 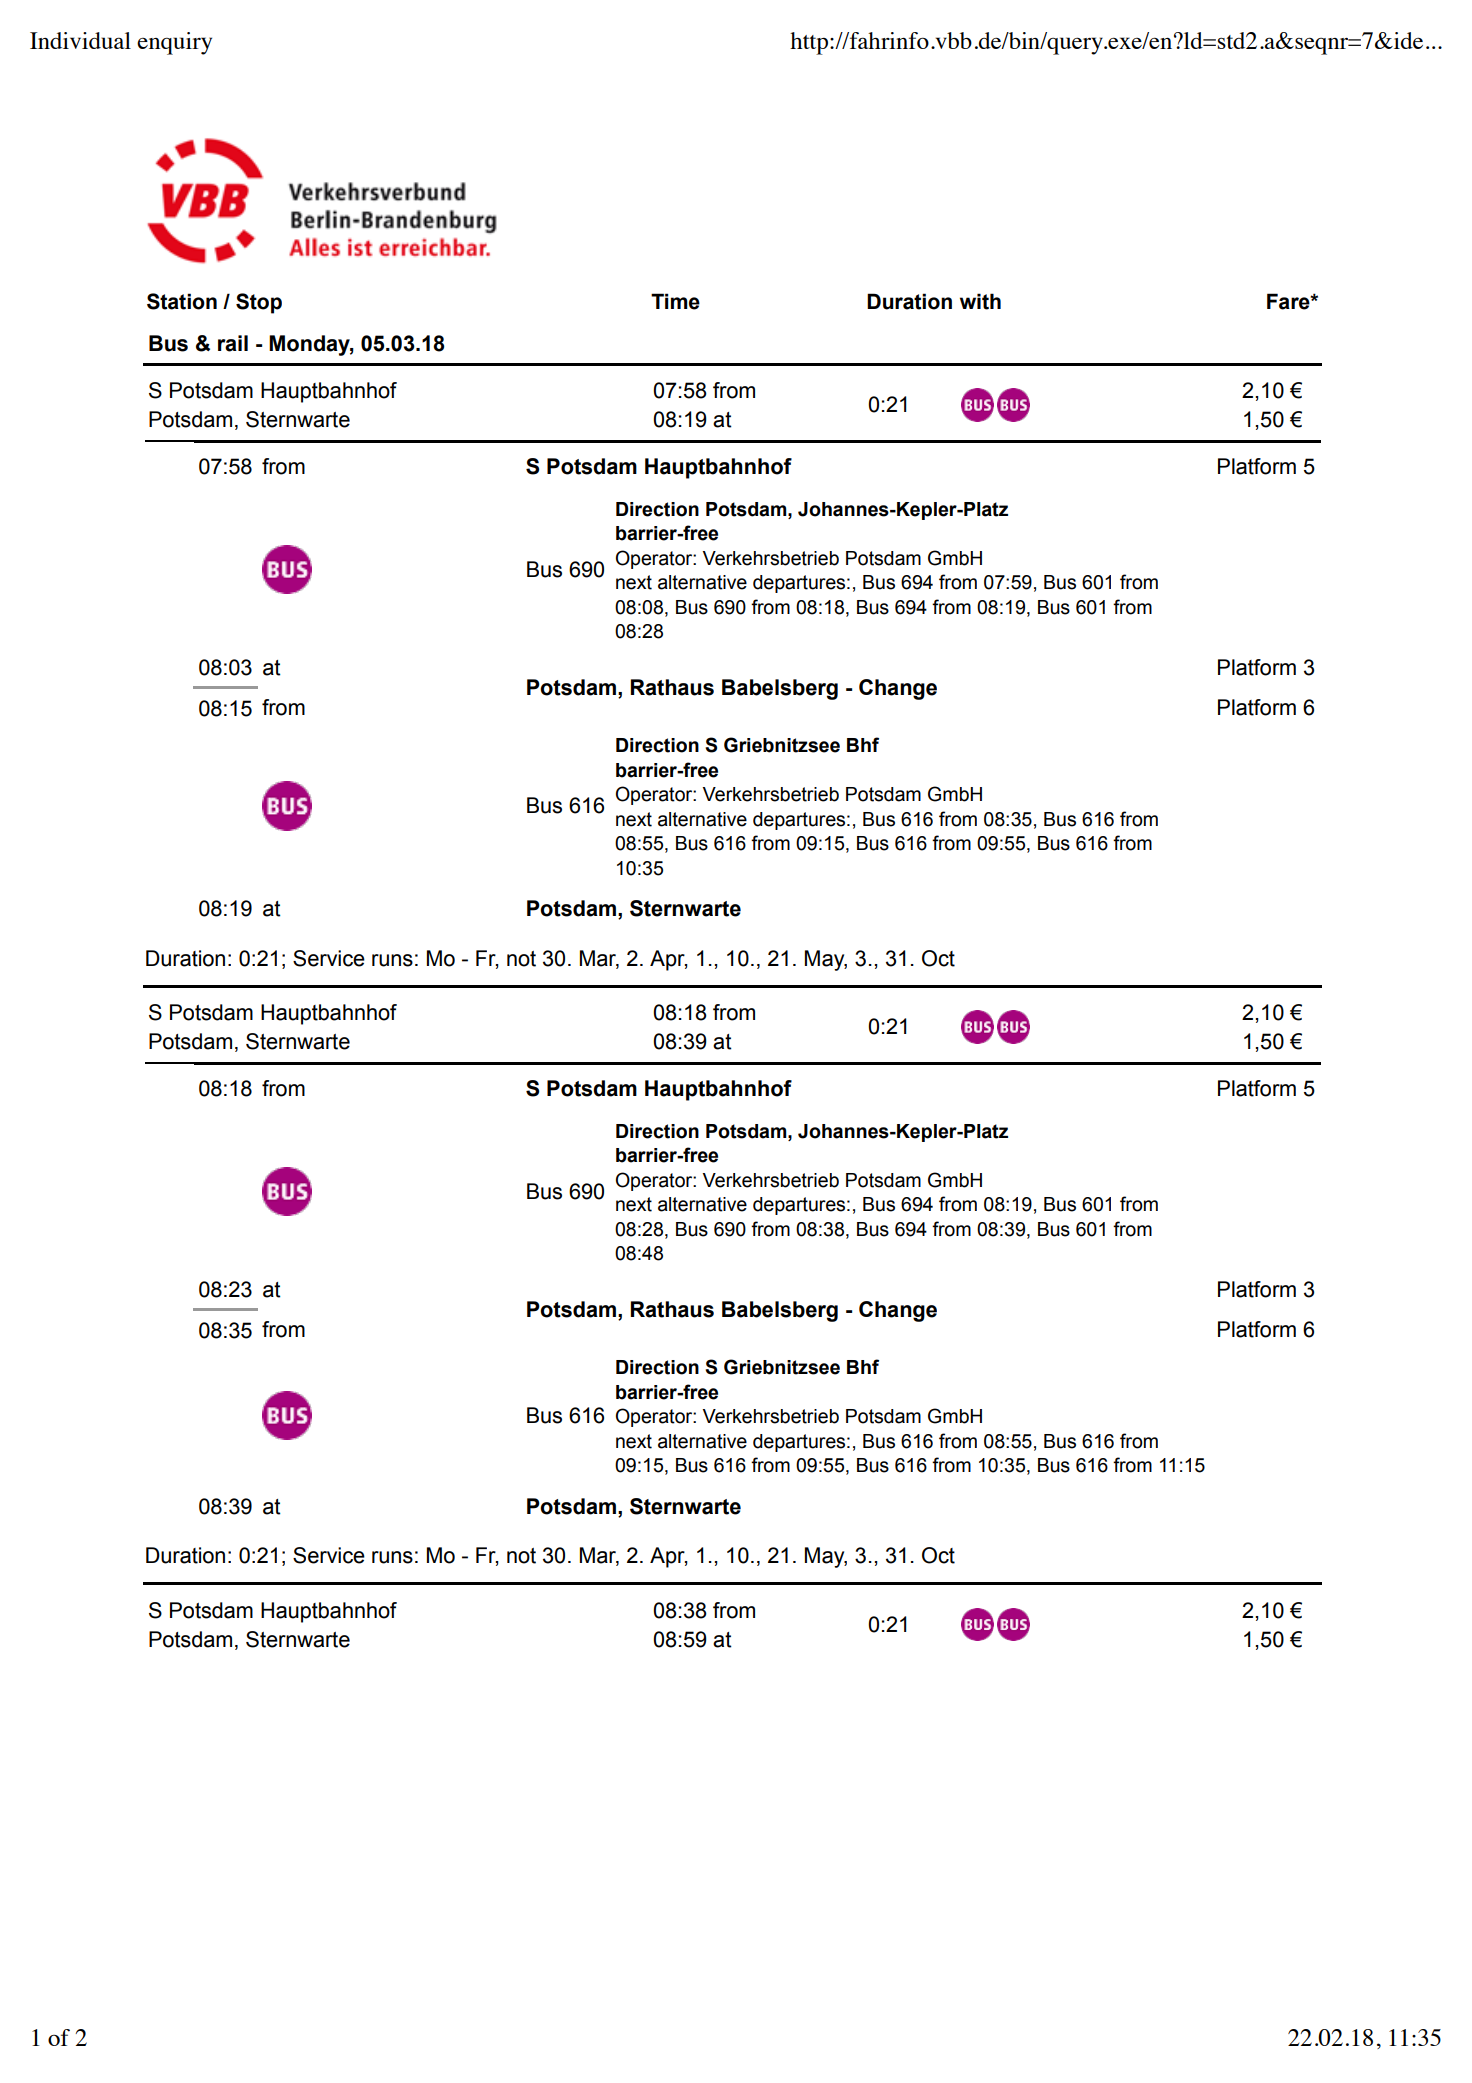 What do you see at coordinates (182, 301) in the image?
I see `Station` at bounding box center [182, 301].
